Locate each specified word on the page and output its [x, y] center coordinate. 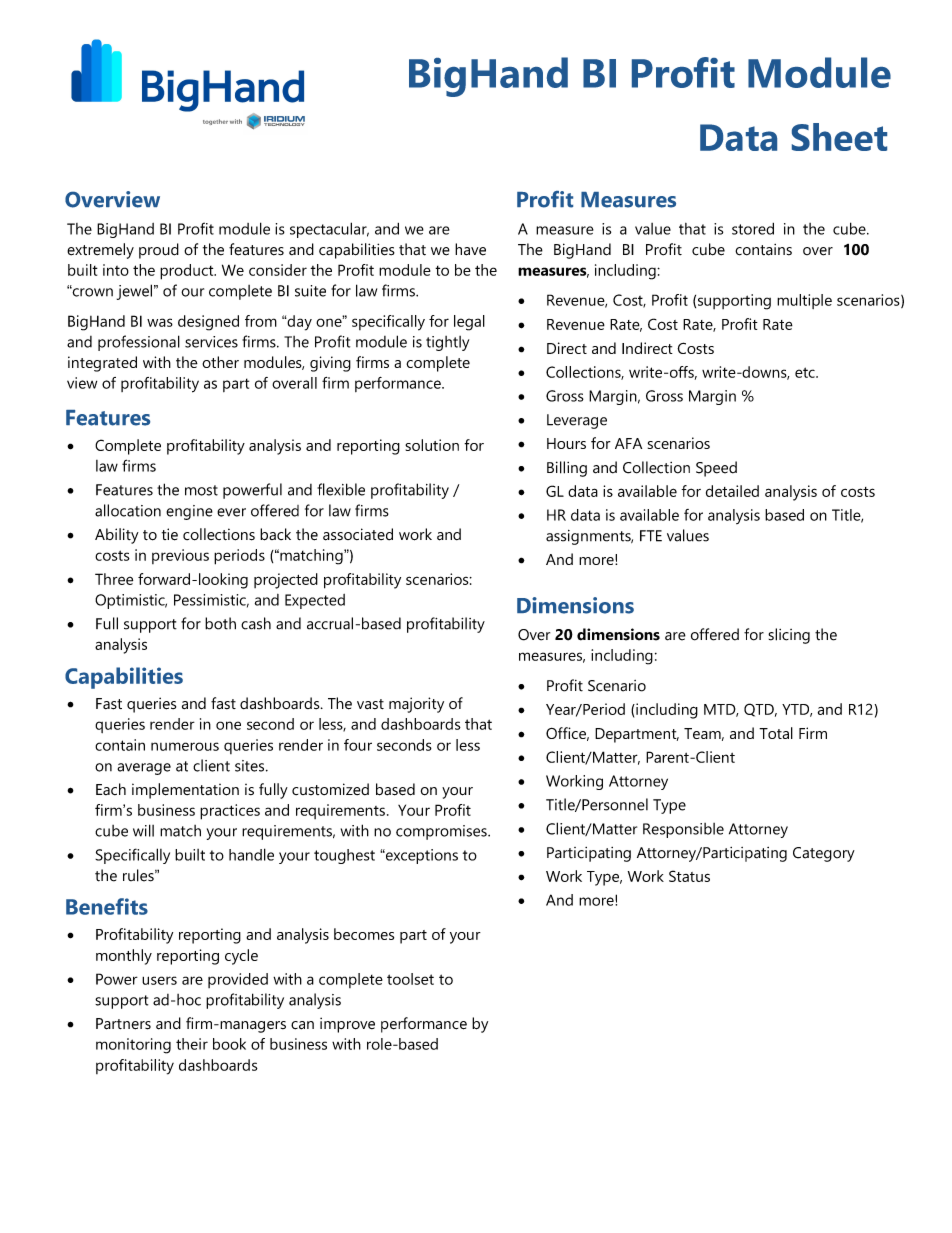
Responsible [683, 830]
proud [159, 251]
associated [358, 534]
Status [689, 876]
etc [806, 372]
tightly [447, 343]
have [470, 249]
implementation [185, 791]
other [220, 362]
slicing [789, 636]
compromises [442, 832]
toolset [410, 979]
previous [180, 556]
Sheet [839, 137]
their [192, 1044]
